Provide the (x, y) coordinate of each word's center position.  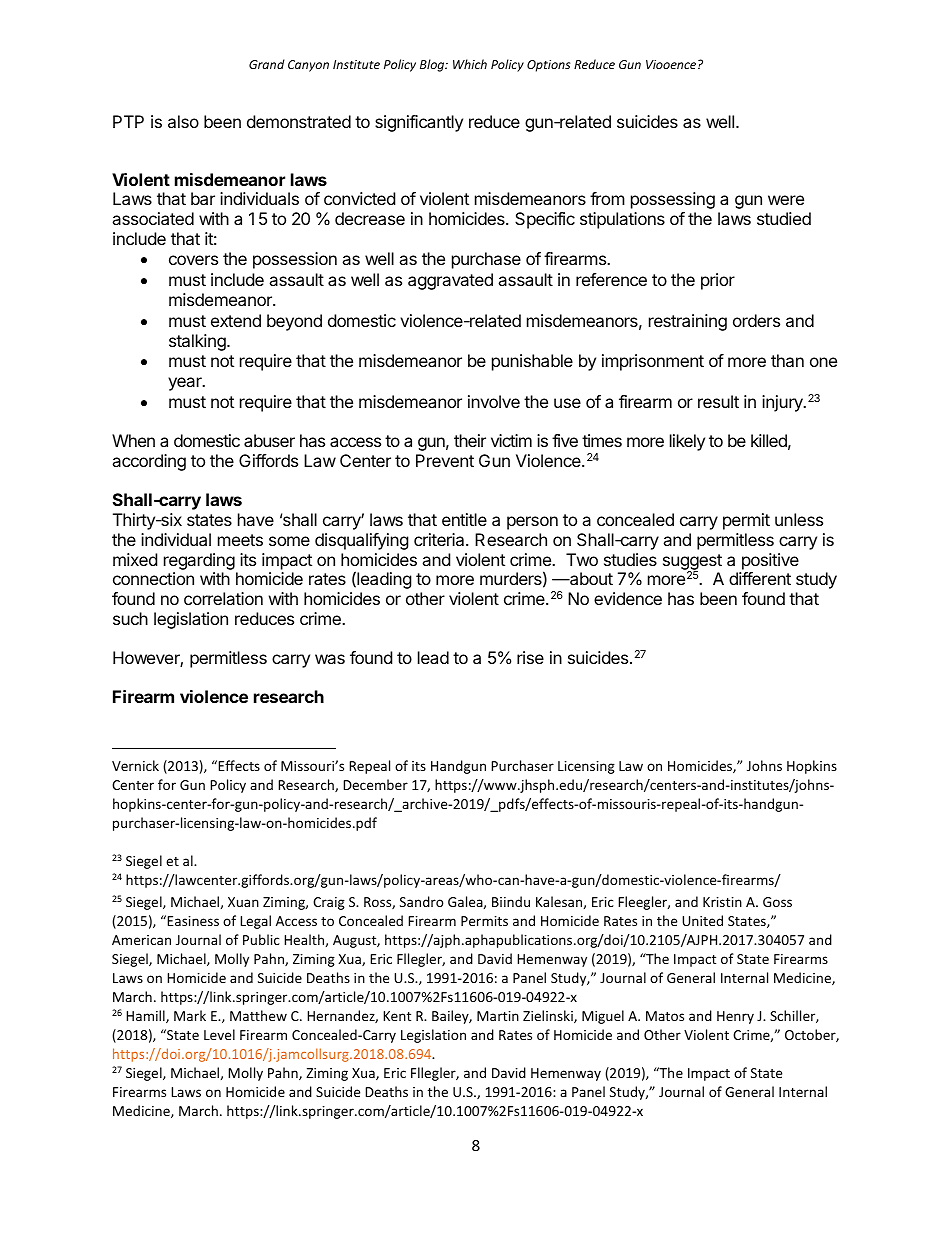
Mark (190, 1015)
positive (770, 561)
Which (470, 64)
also (183, 121)
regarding (199, 561)
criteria (440, 539)
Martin (498, 1016)
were (786, 200)
